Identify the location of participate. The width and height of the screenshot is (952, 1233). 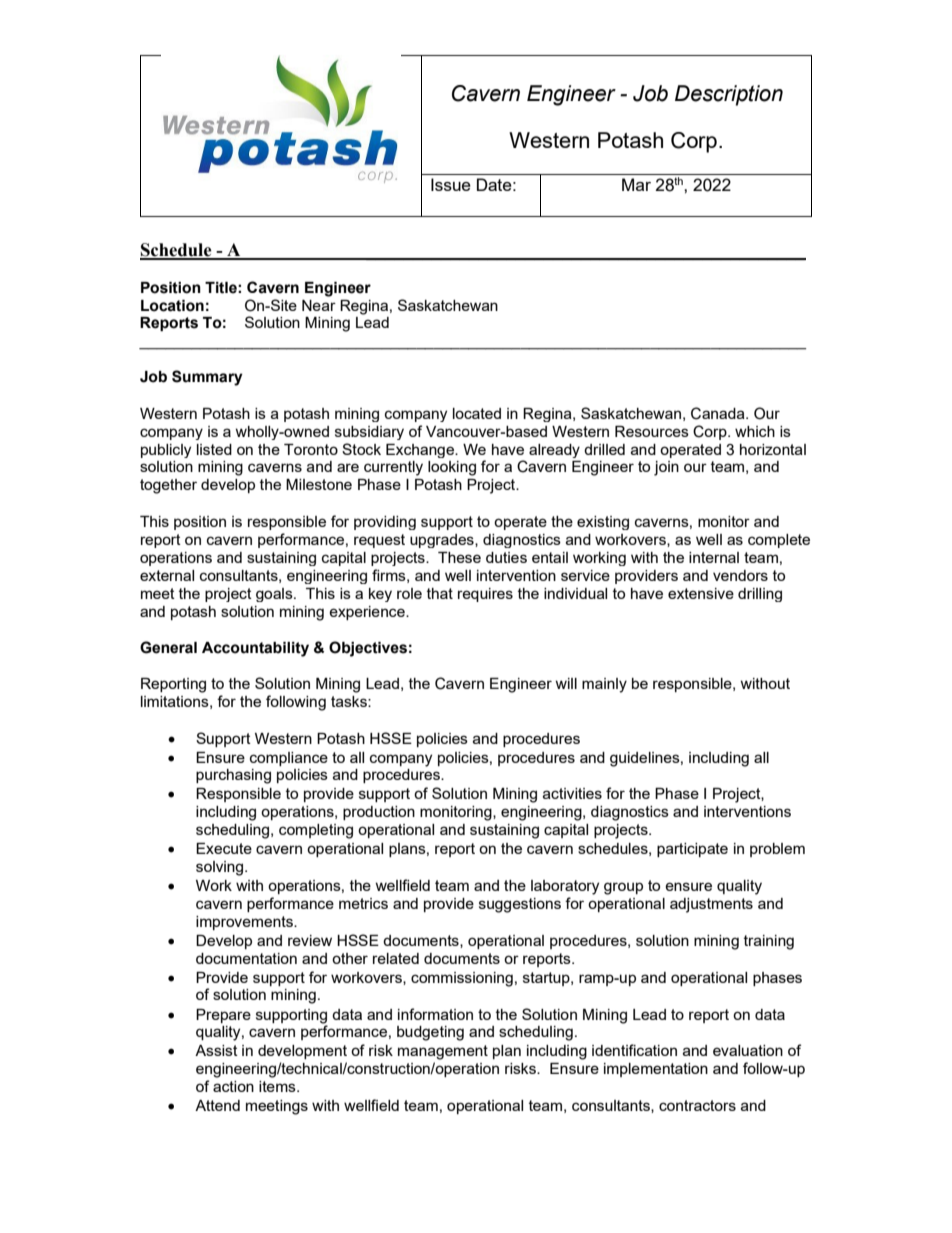
(692, 850).
